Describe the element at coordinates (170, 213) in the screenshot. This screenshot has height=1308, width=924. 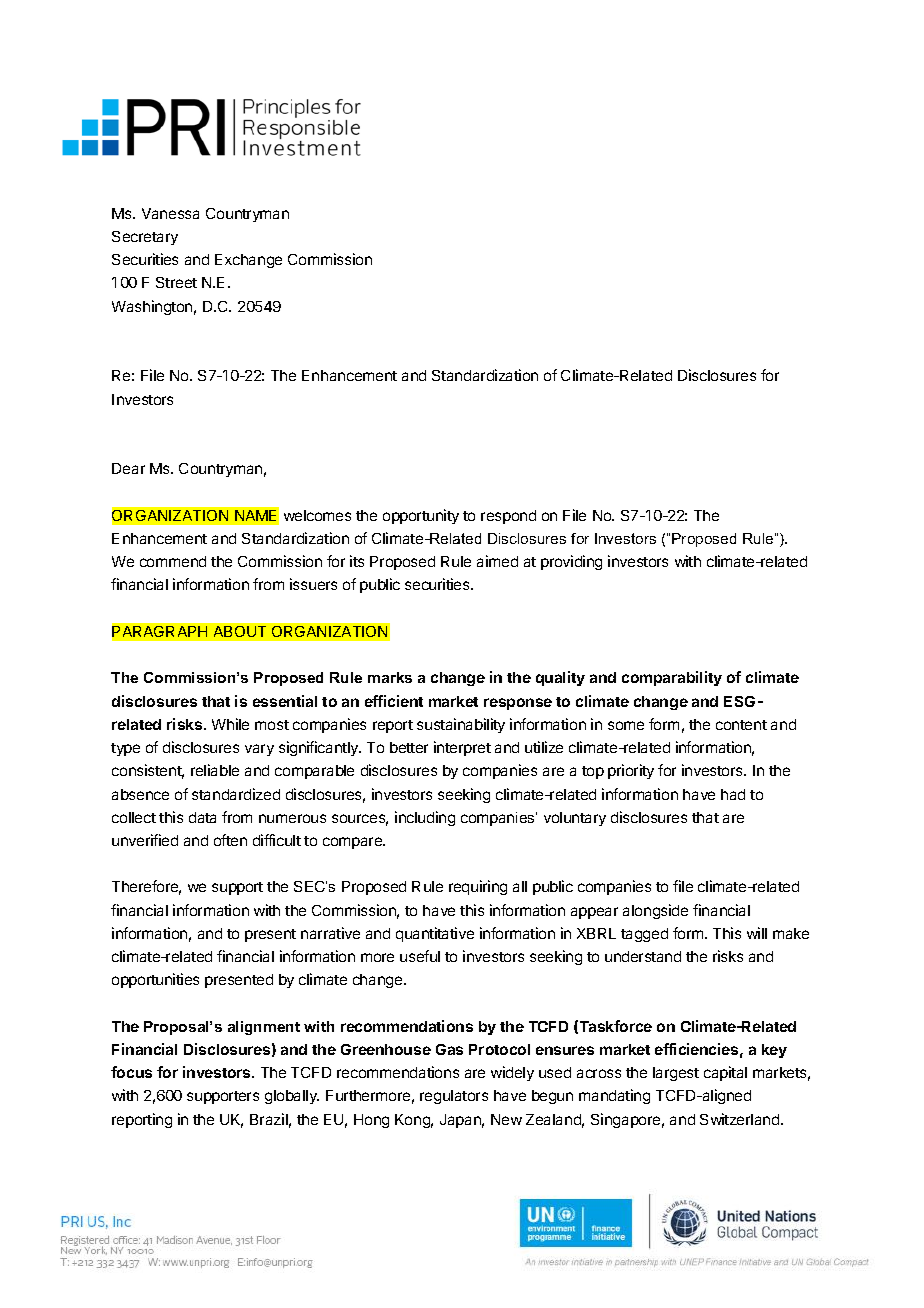
I see `Vanessa` at that location.
